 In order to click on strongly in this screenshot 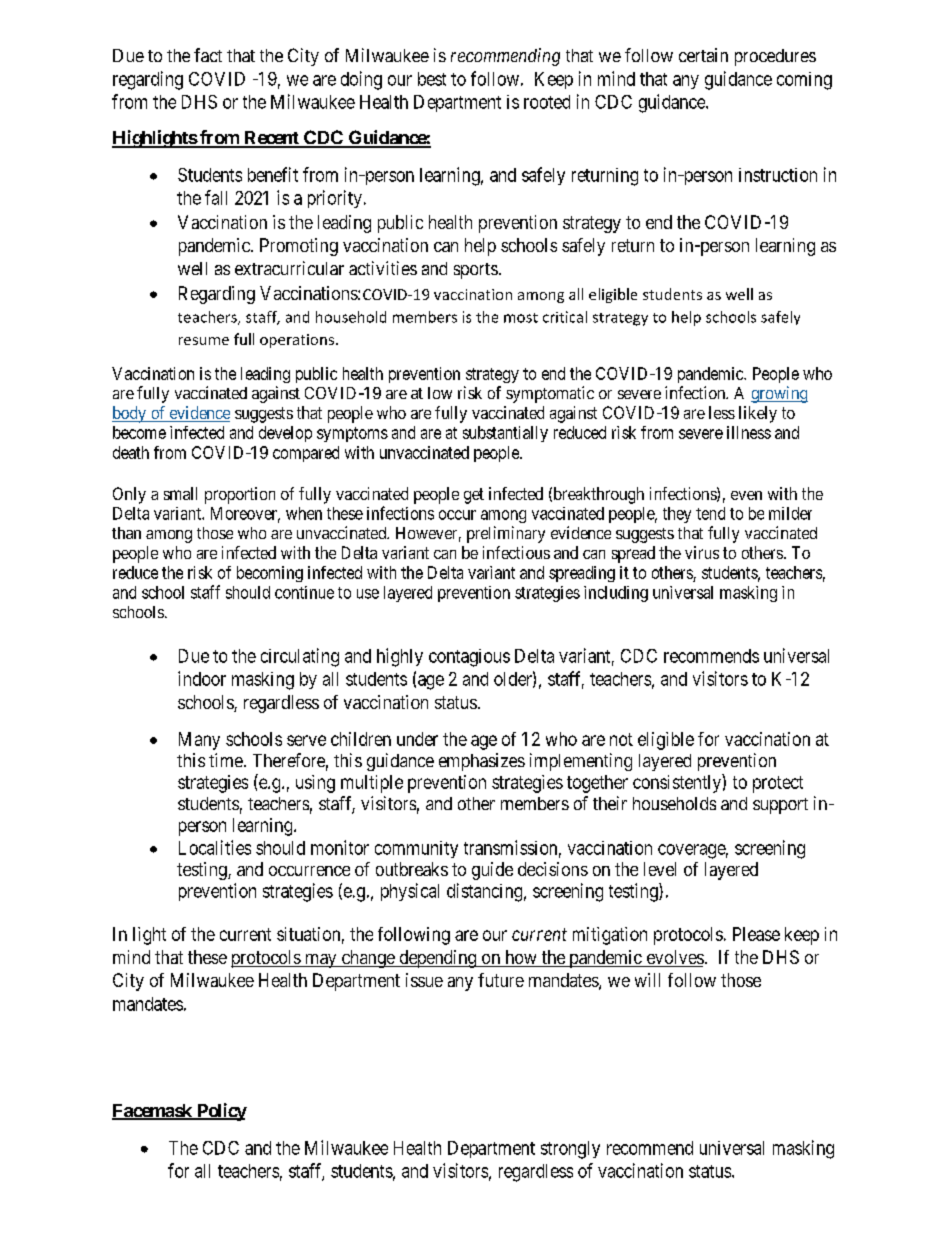, I will do `click(570, 1150)`.
